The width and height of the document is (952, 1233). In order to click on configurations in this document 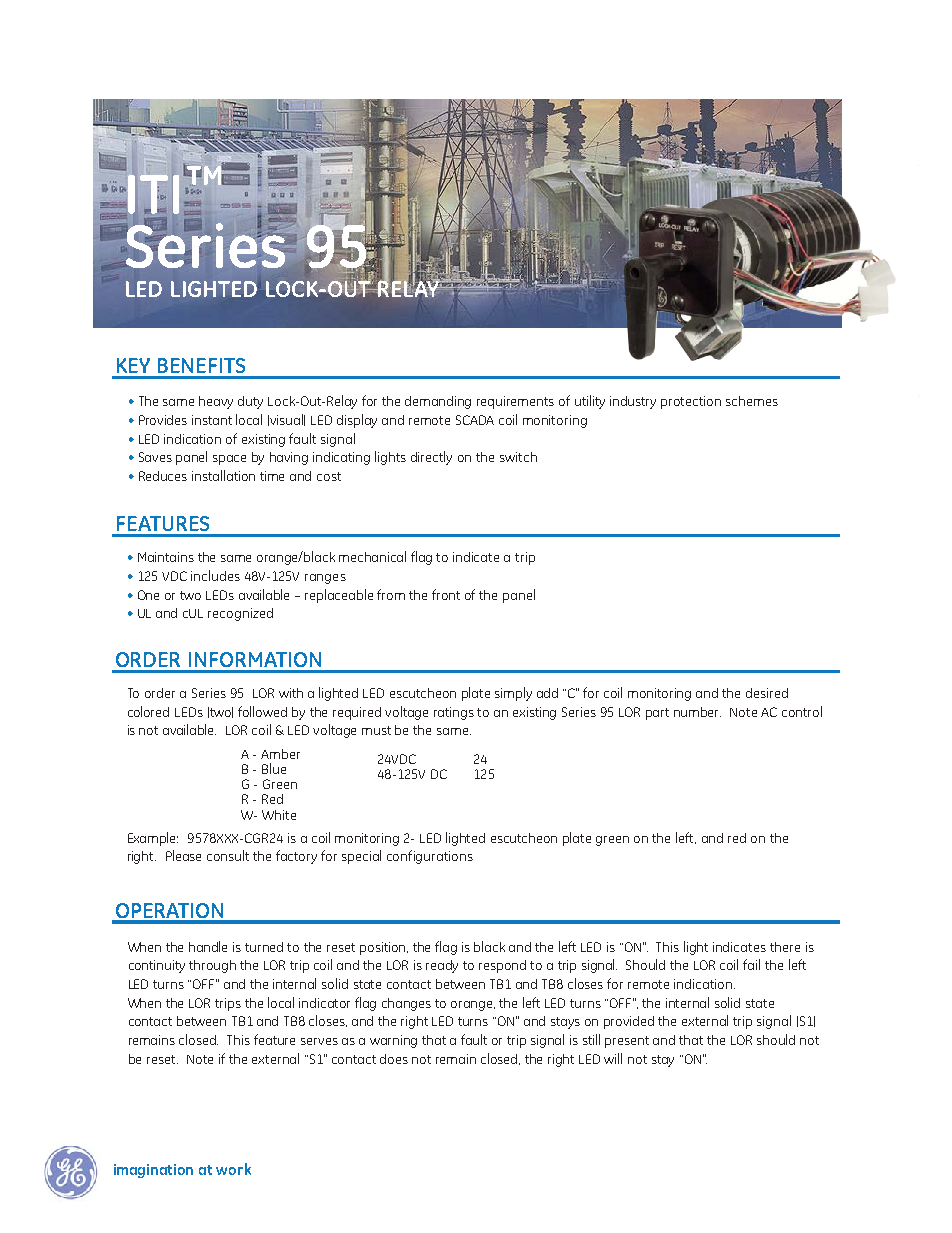, I will do `click(430, 857)`.
